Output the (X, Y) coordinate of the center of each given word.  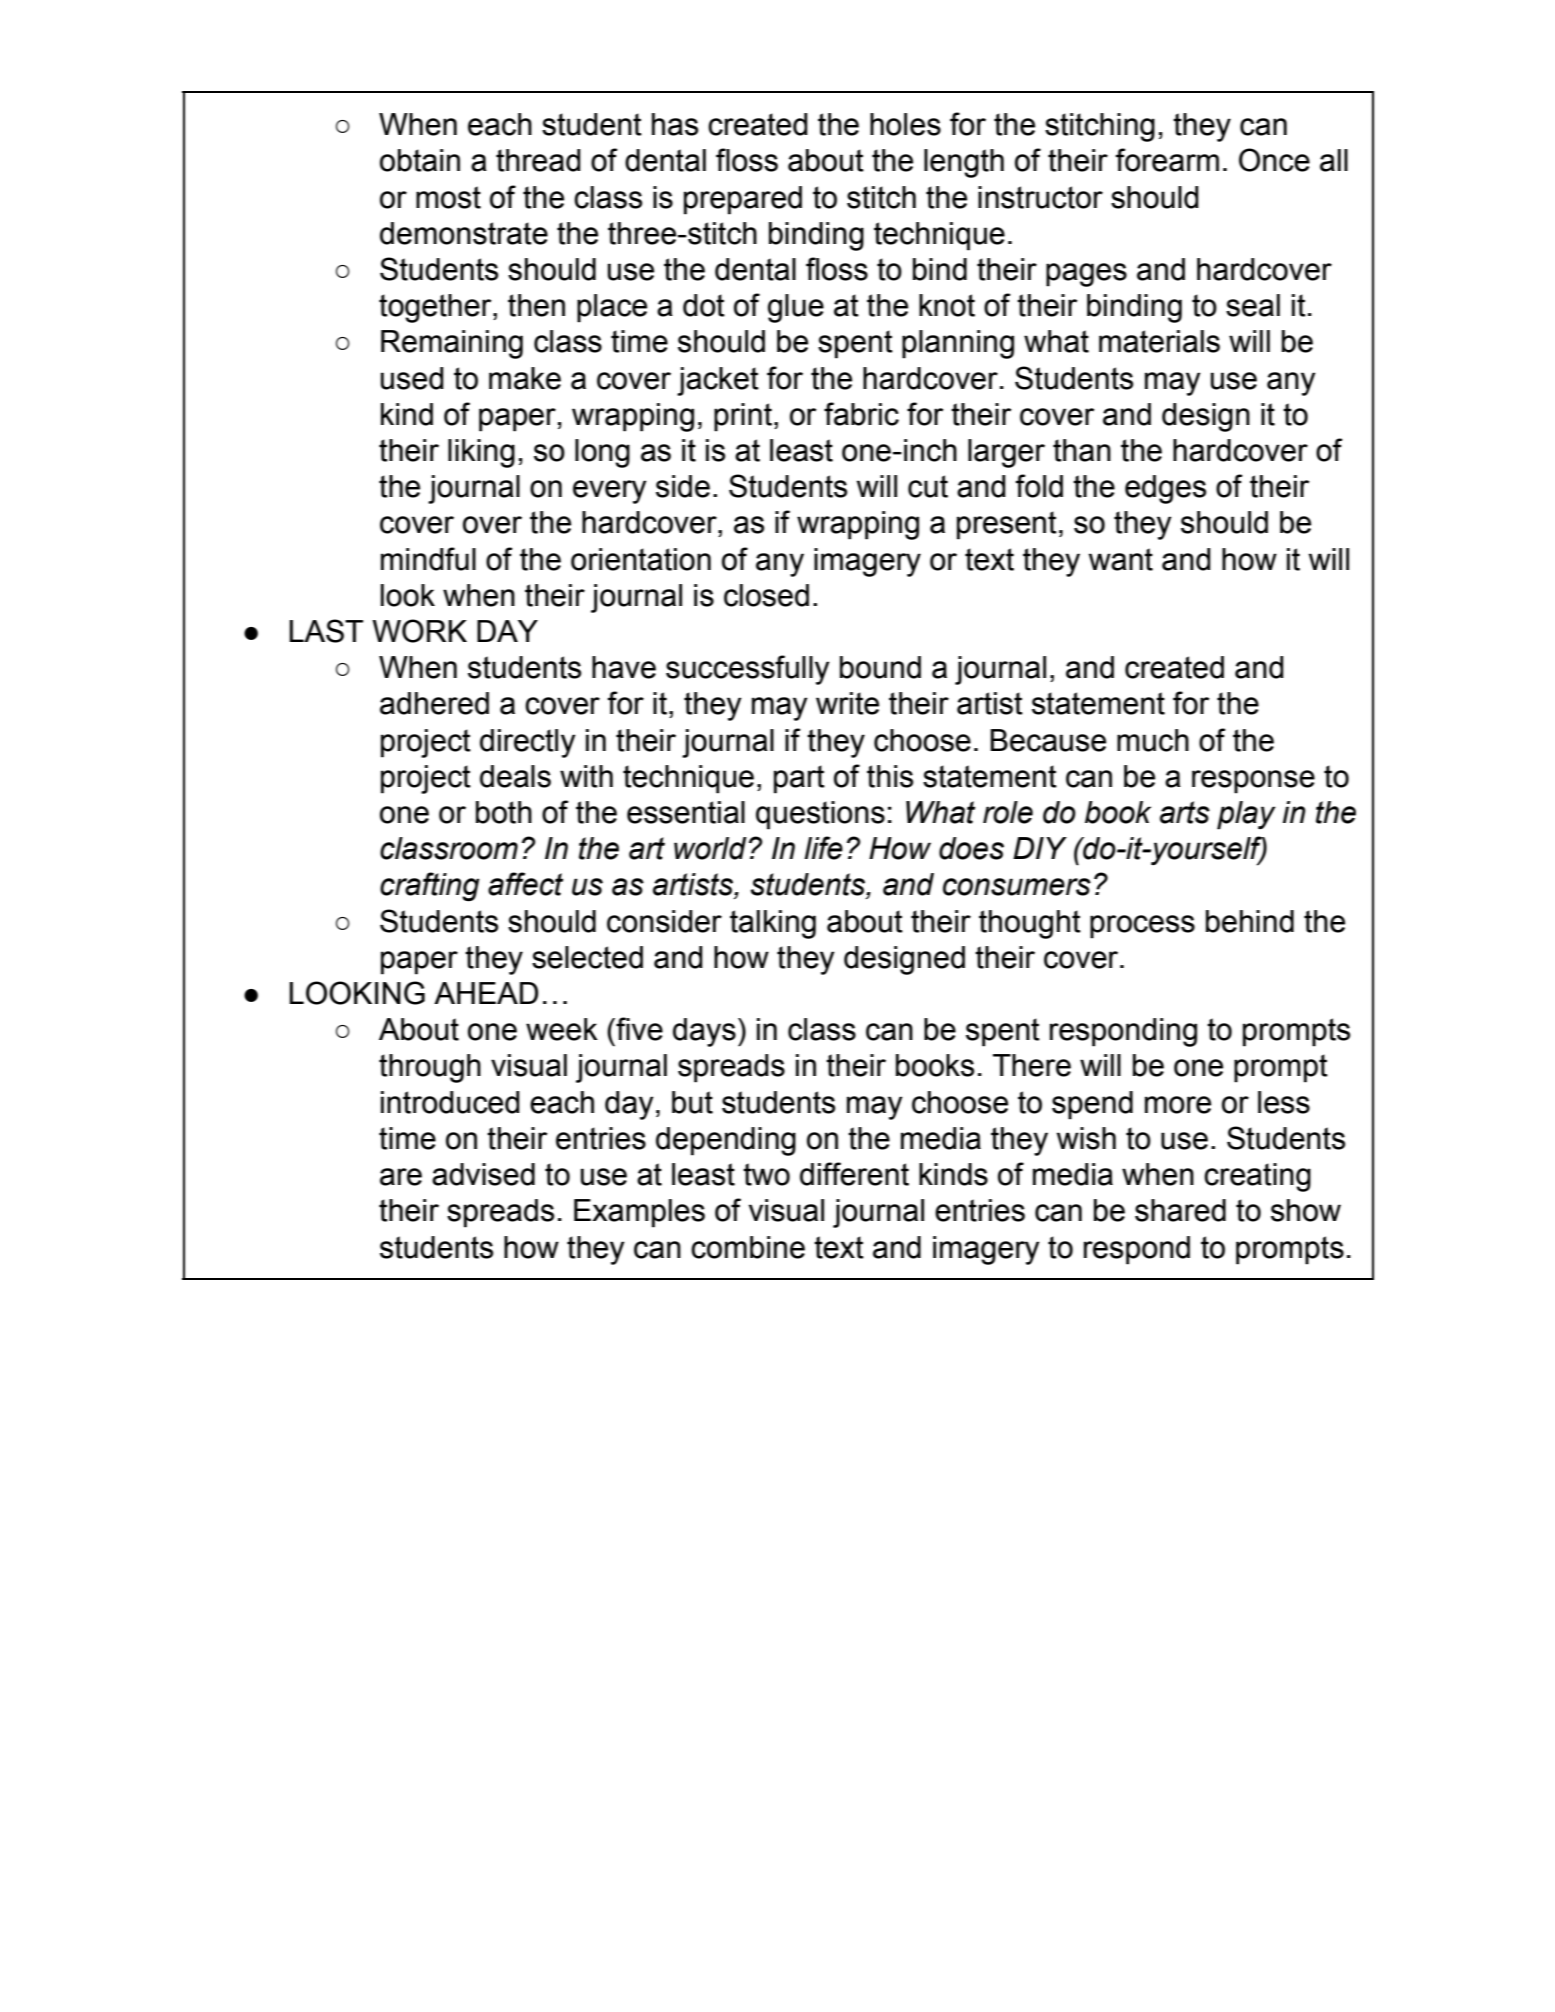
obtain (420, 160)
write (847, 703)
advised (483, 1174)
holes (905, 124)
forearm (1167, 160)
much (1153, 740)
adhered (434, 703)
